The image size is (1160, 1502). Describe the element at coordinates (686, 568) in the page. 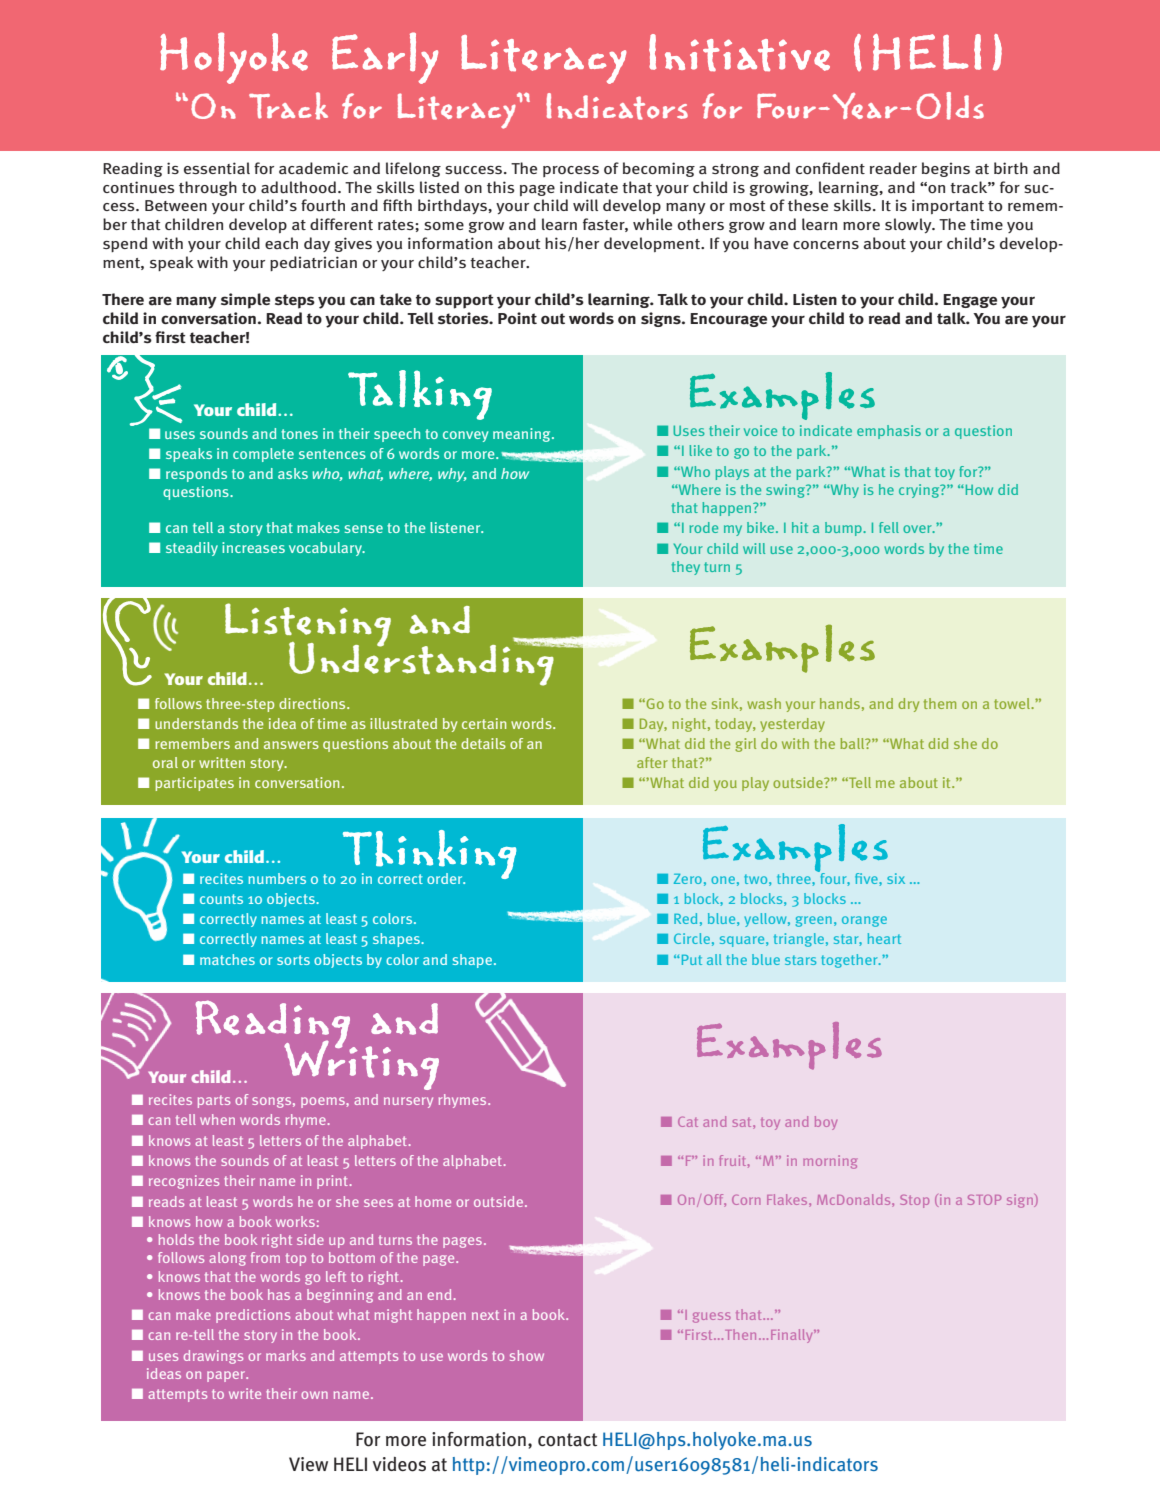

I see `they` at that location.
